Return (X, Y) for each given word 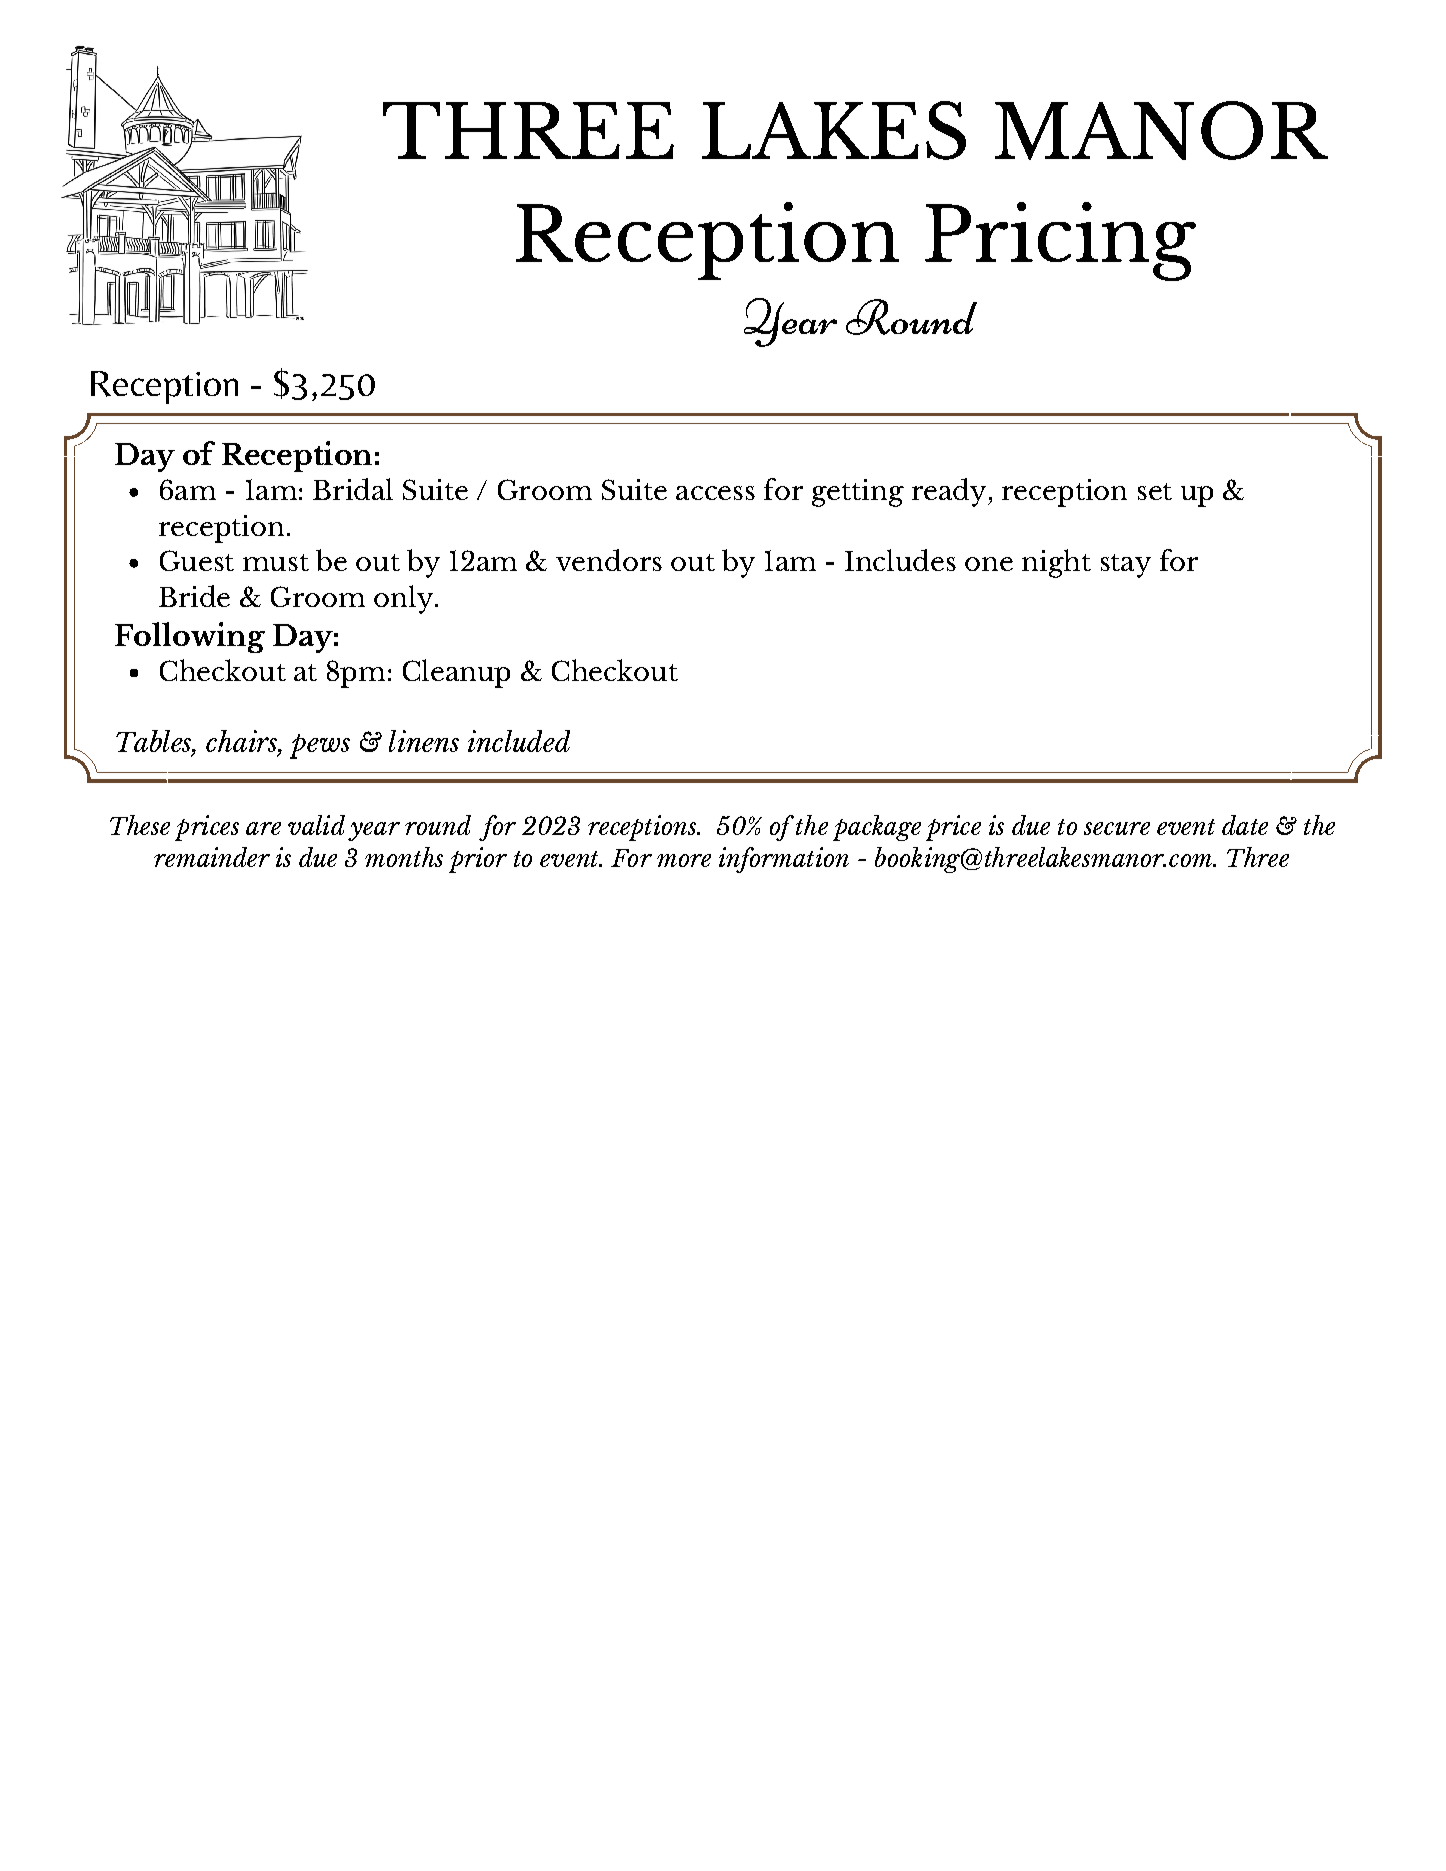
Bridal (353, 489)
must (276, 562)
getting (858, 493)
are (263, 828)
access (715, 493)
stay (1126, 566)
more (684, 860)
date (1245, 825)
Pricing (1060, 241)
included (519, 741)
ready (950, 492)
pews (320, 746)
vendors (609, 560)
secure (1117, 828)
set (1155, 491)
